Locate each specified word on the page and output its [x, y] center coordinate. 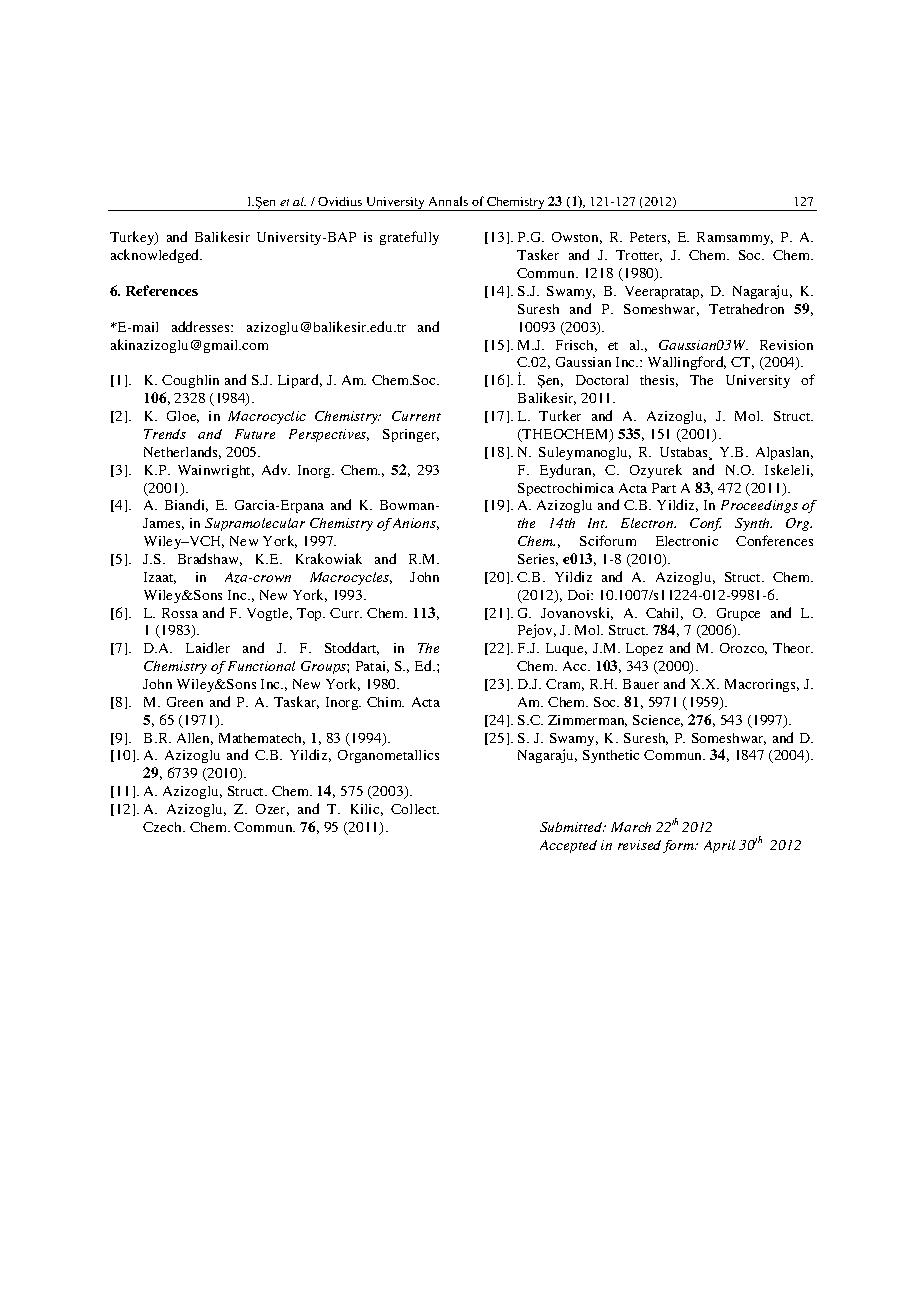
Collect [415, 809]
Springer [411, 435]
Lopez [644, 649]
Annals [448, 201]
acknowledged [156, 256]
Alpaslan [784, 453]
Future [255, 434]
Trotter [639, 256]
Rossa [180, 613]
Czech [164, 827]
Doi [580, 595]
